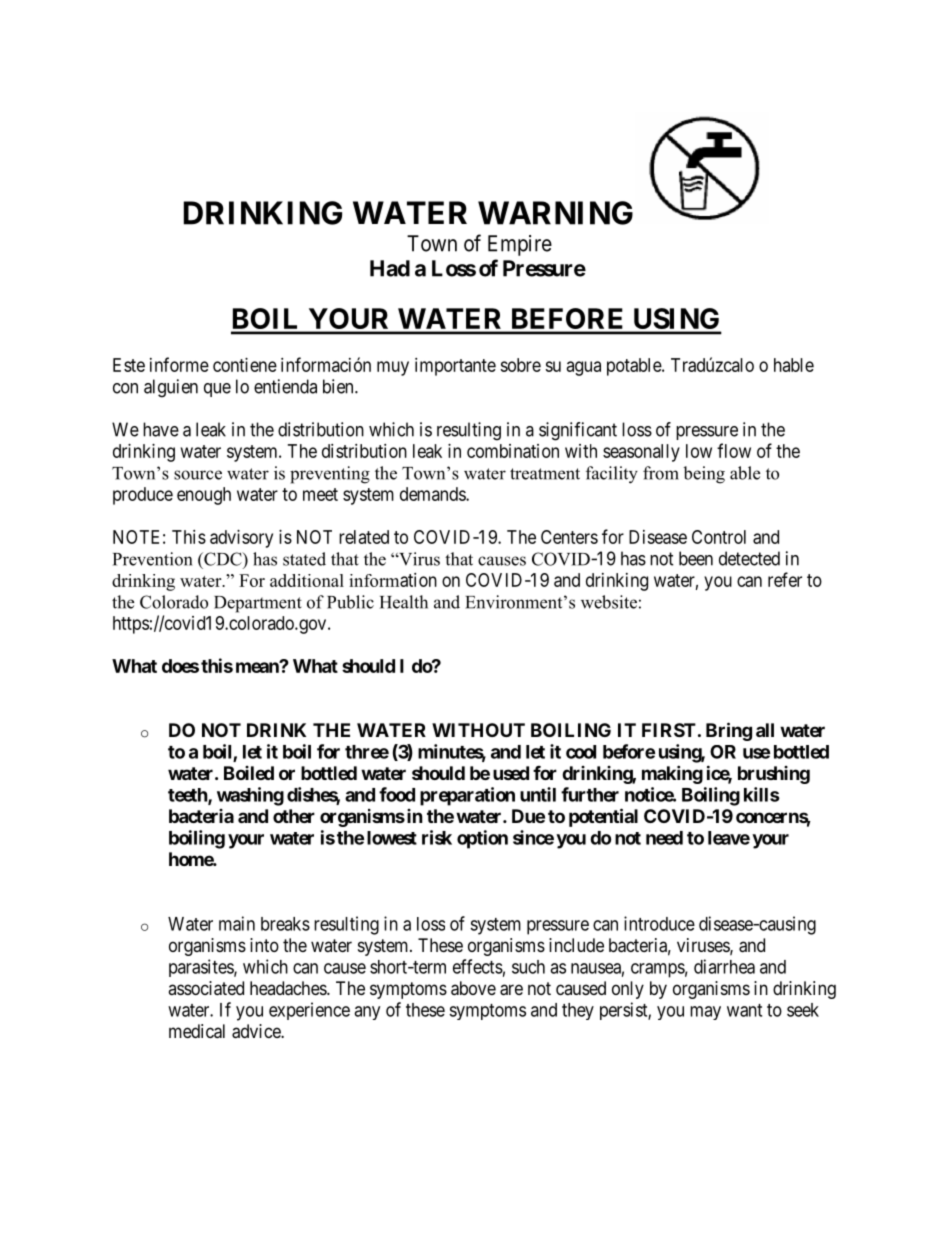  What do you see at coordinates (734, 450) in the screenshot?
I see `flow` at bounding box center [734, 450].
